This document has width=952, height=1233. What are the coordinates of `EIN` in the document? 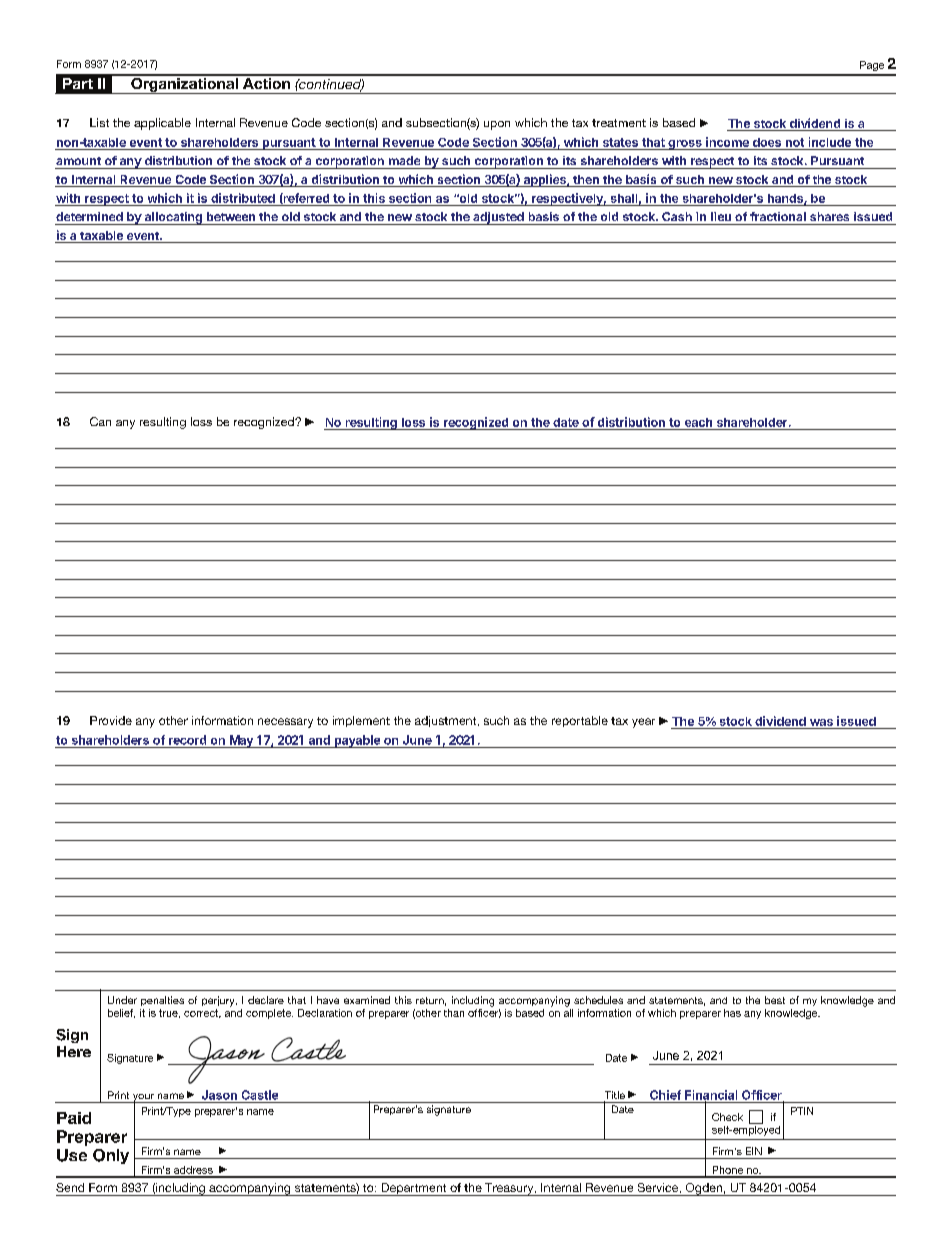 It's located at (754, 1151).
